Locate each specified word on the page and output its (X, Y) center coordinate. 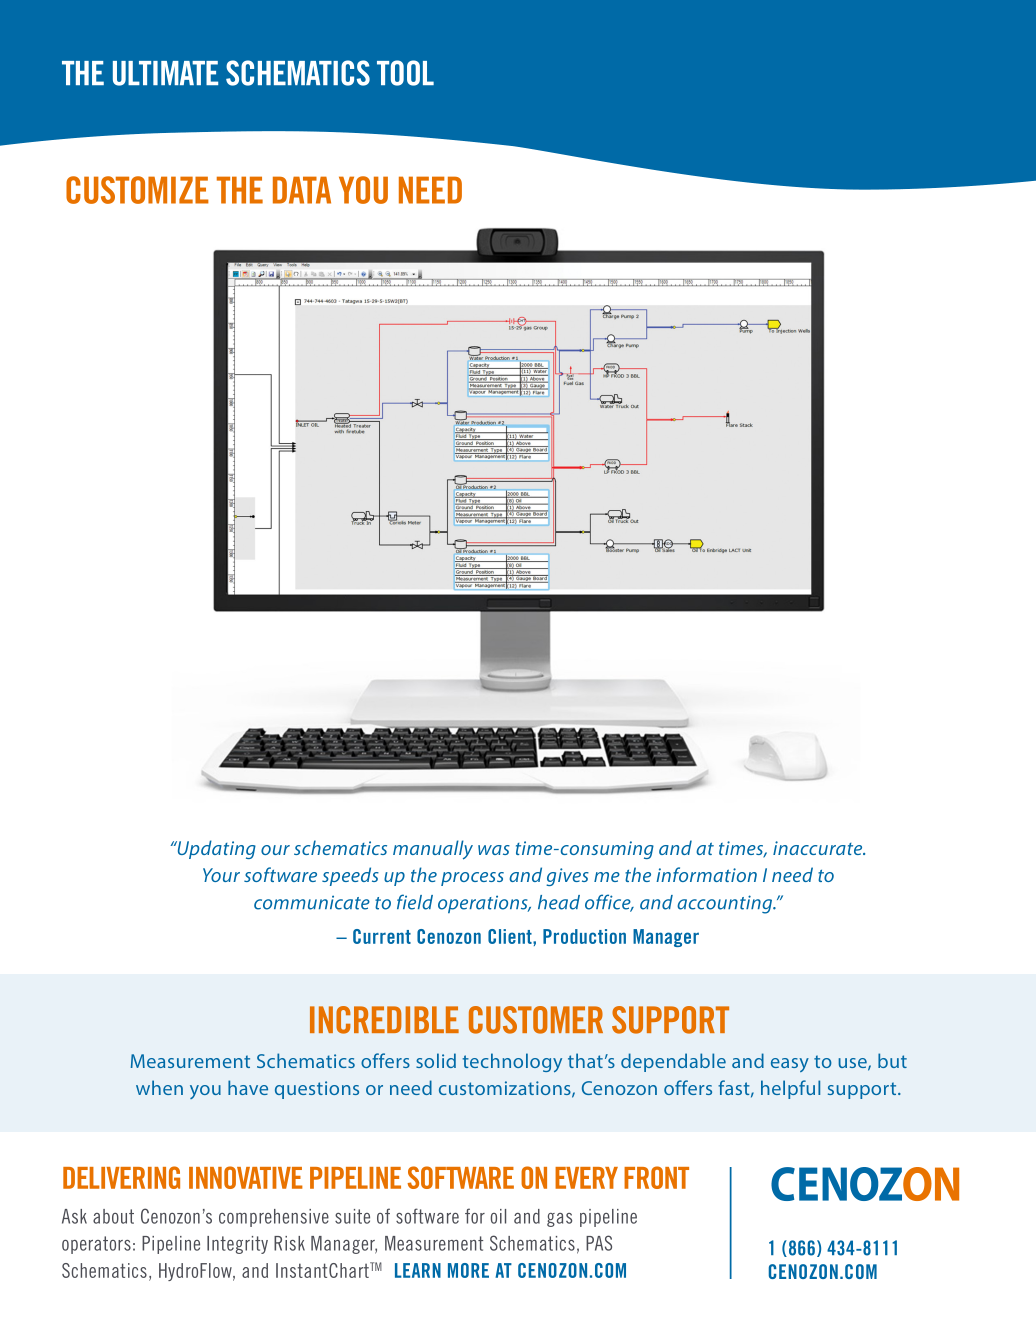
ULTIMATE (165, 73)
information (706, 874)
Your (221, 875)
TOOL (405, 73)
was (494, 850)
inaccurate (819, 848)
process (472, 879)
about (113, 1216)
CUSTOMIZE (137, 190)
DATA (302, 190)
